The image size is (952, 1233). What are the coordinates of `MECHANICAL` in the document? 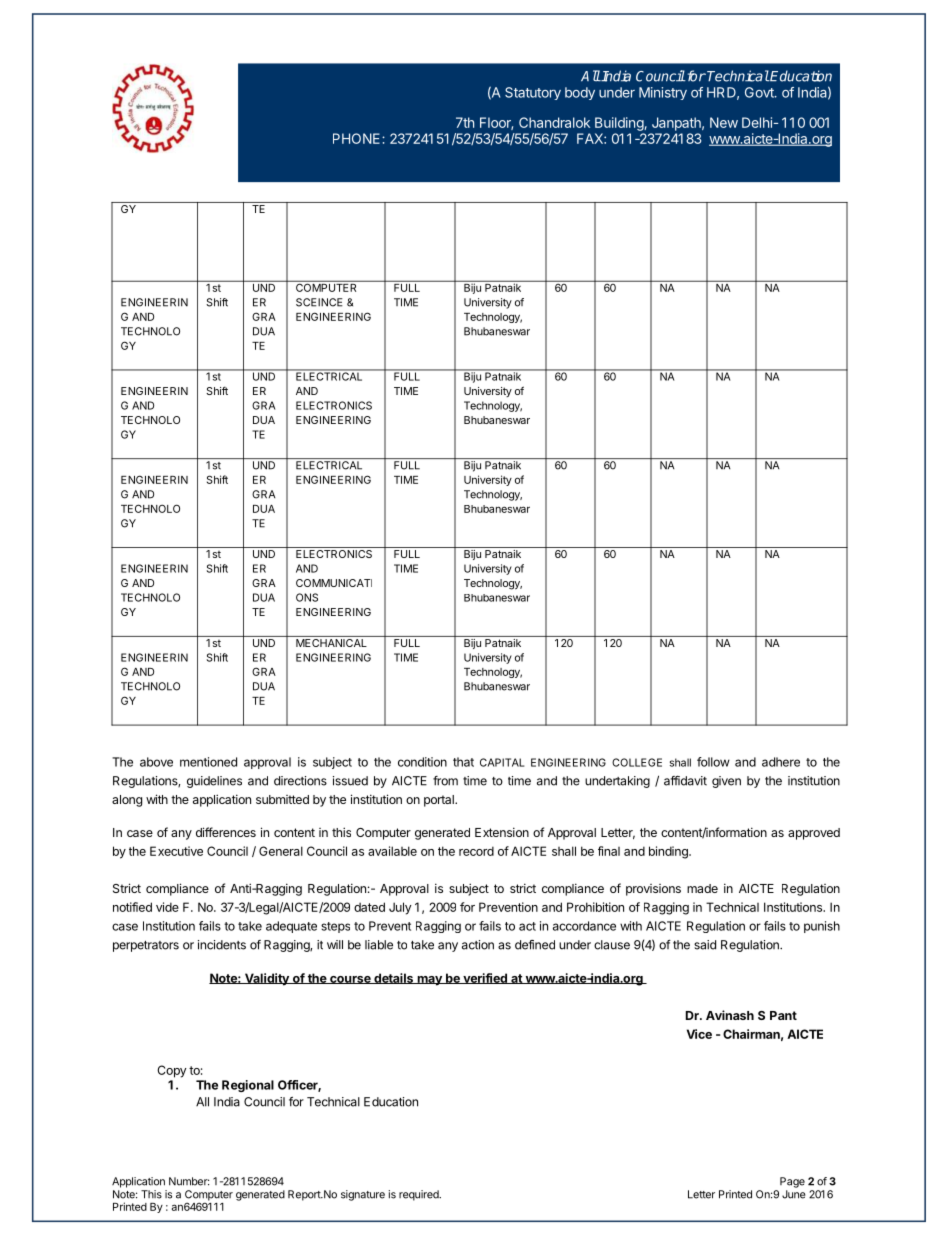 It's located at (331, 641).
